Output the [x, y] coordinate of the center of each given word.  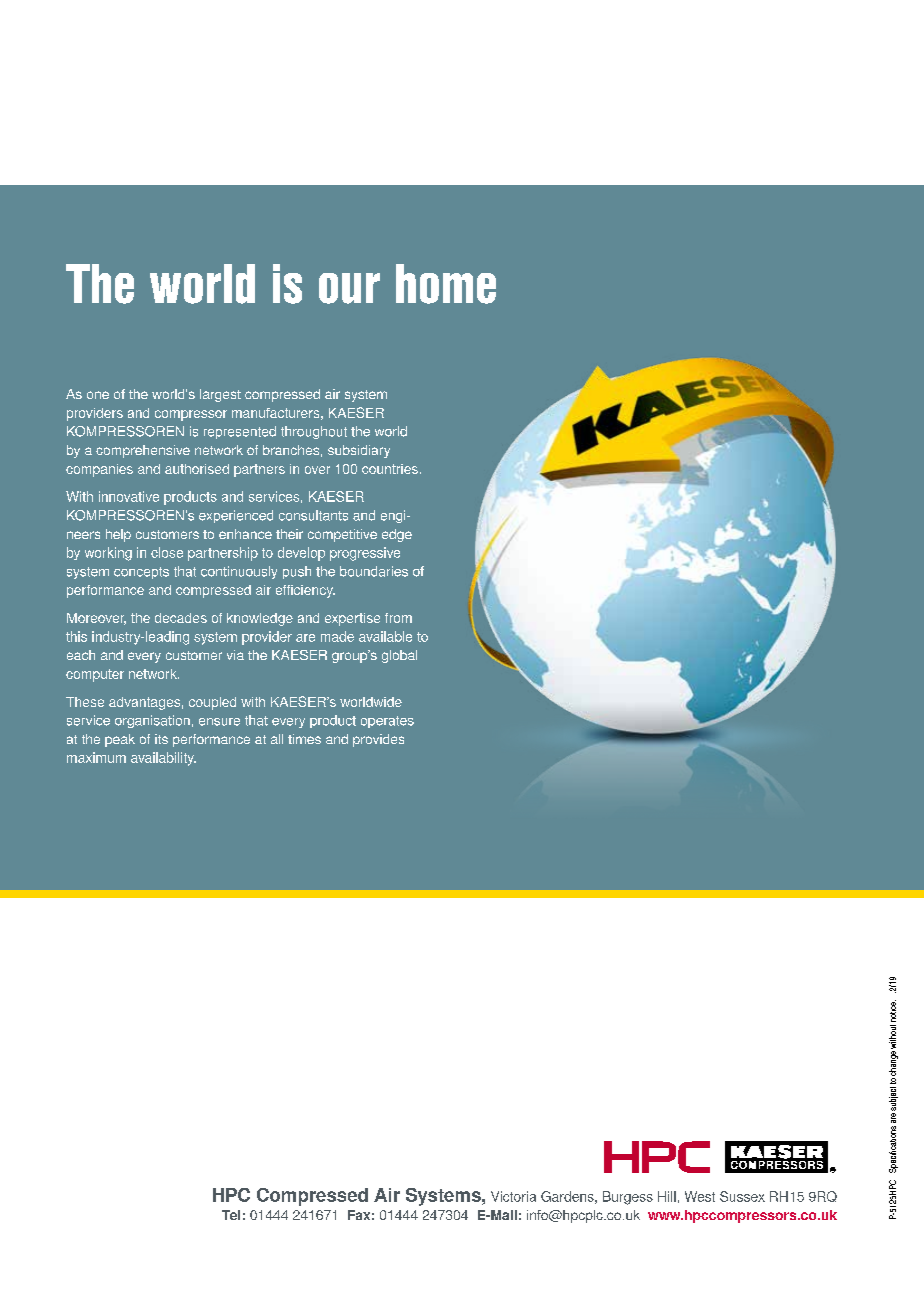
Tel [231, 1215]
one [98, 395]
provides [378, 740]
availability [163, 759]
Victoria [513, 1196]
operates [387, 722]
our [349, 288]
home [446, 284]
